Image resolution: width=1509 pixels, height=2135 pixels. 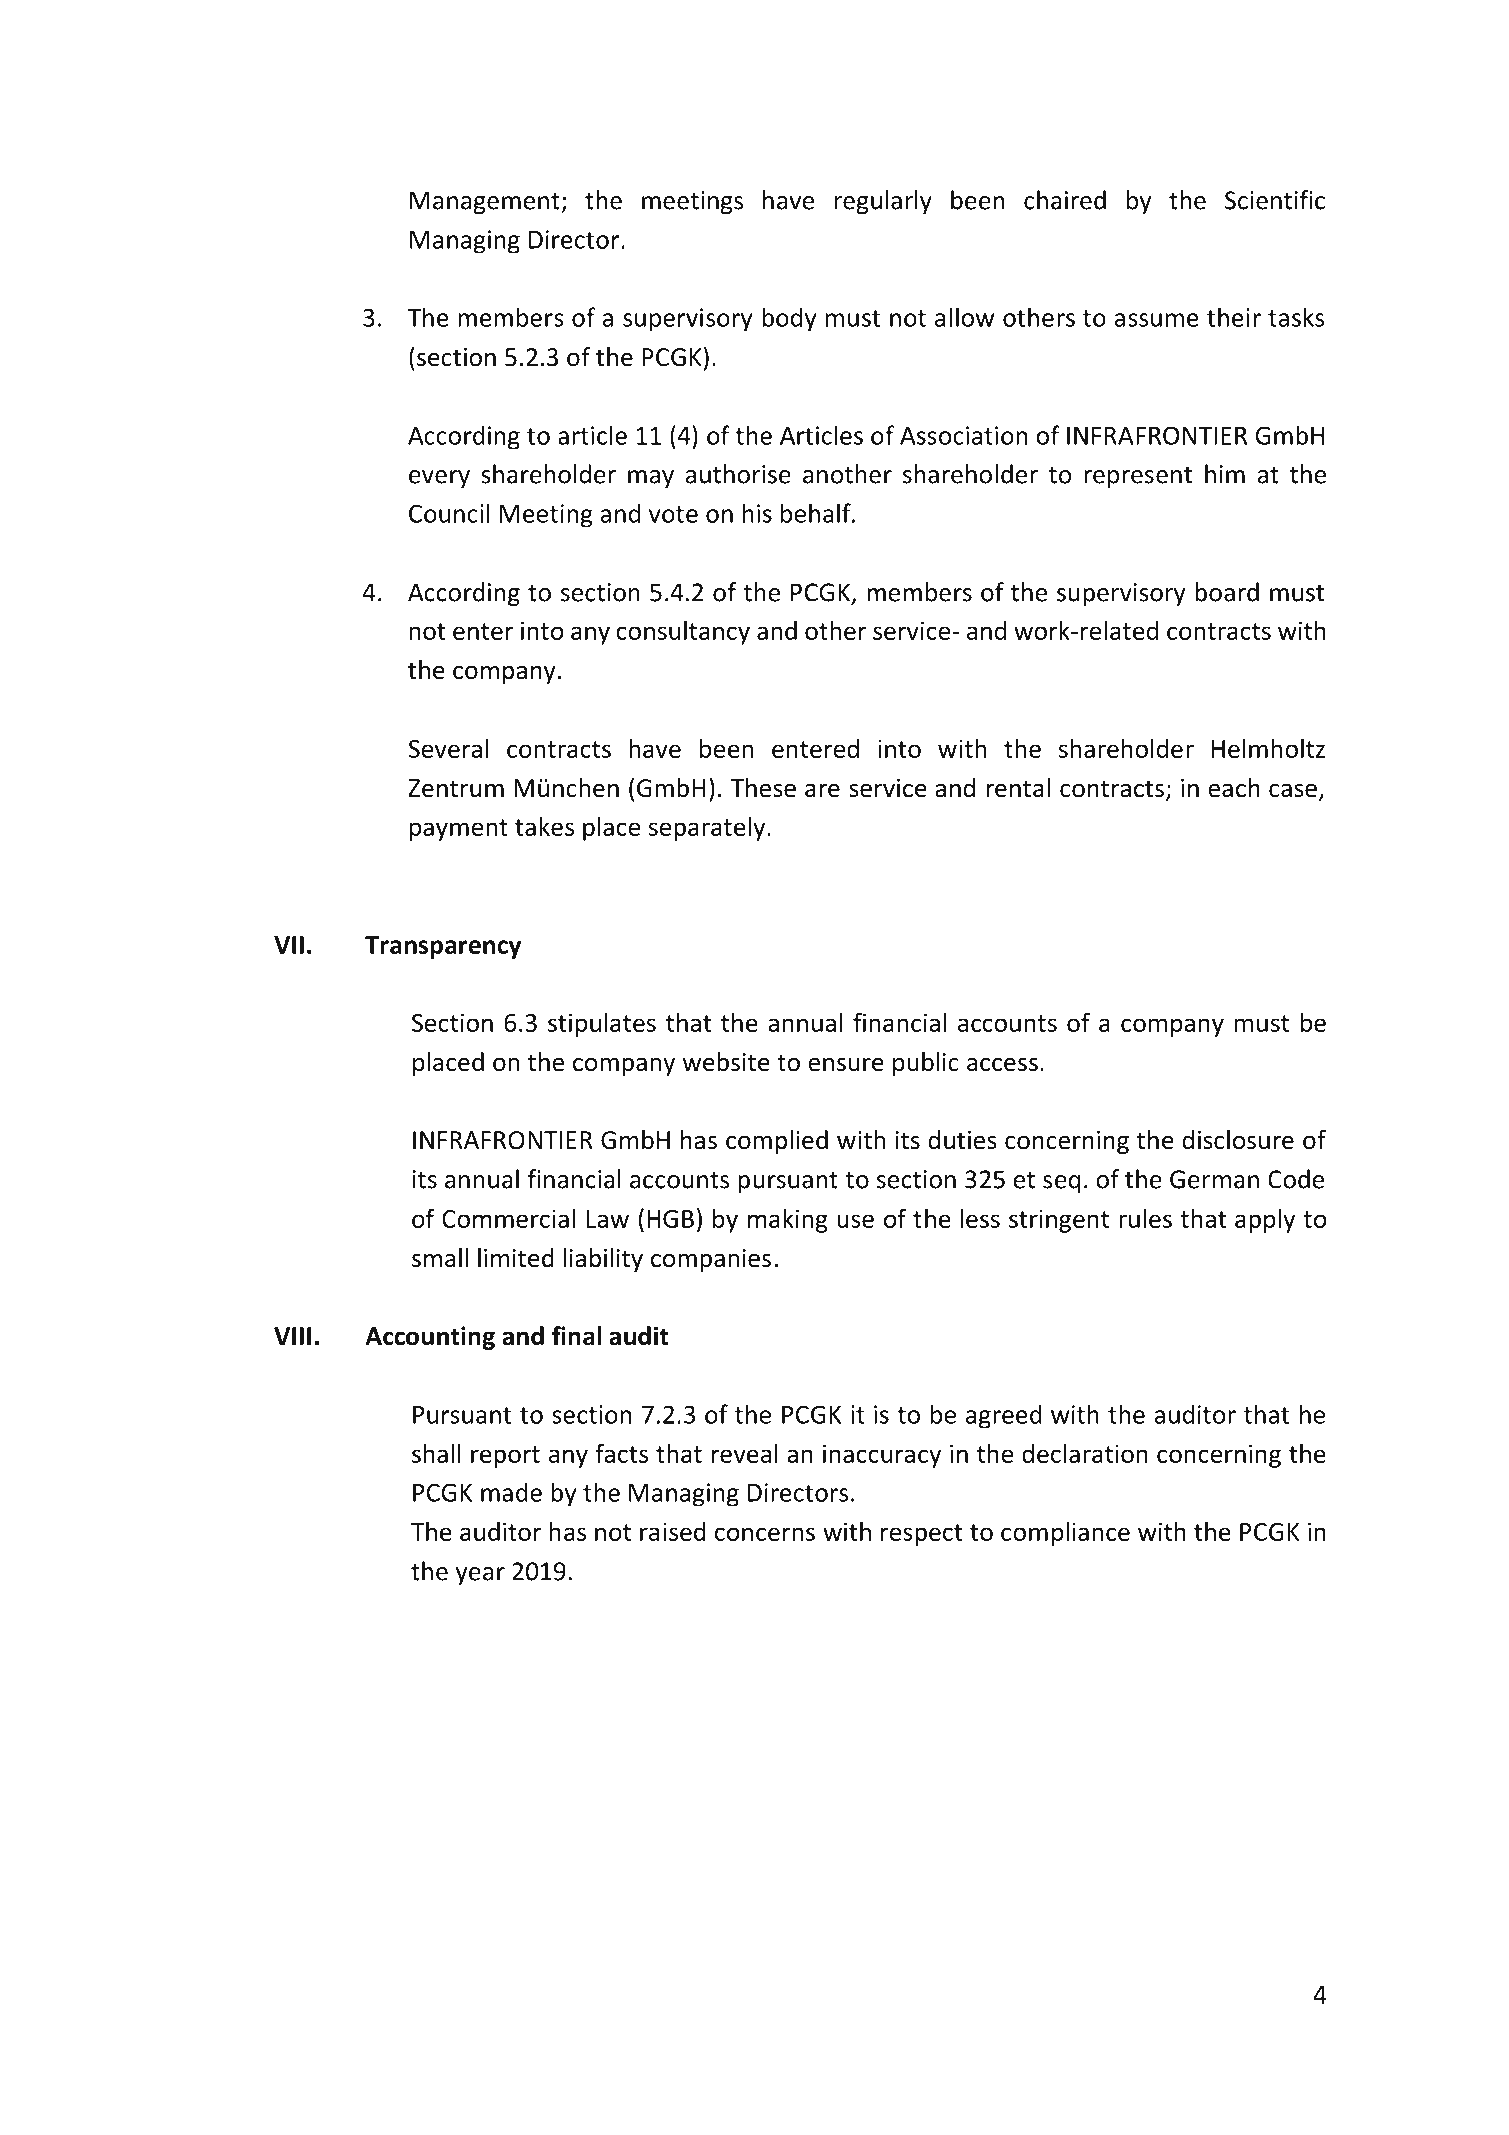 I want to click on Transparency, so click(x=443, y=947).
